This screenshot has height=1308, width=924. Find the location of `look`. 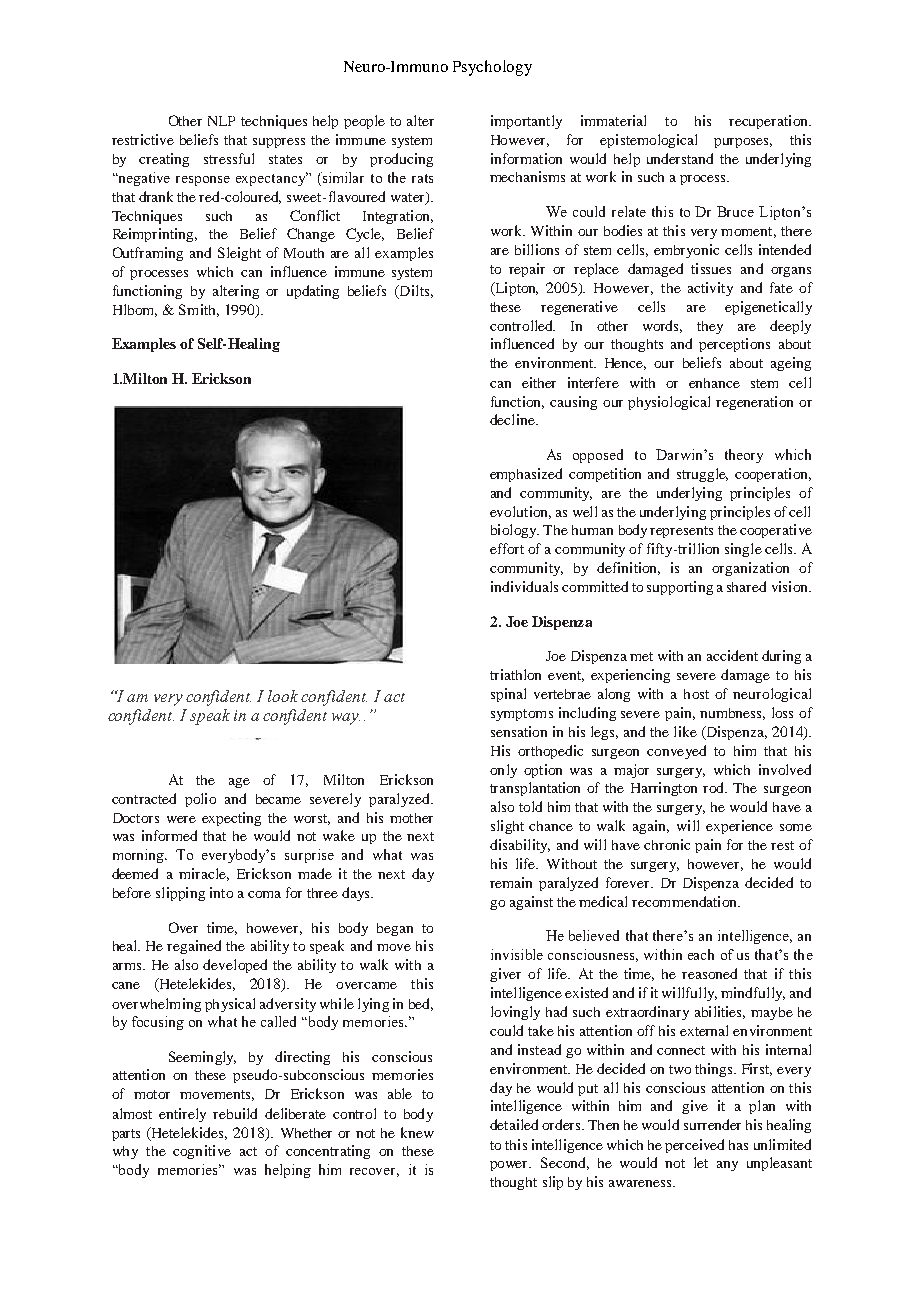

look is located at coordinates (283, 696).
